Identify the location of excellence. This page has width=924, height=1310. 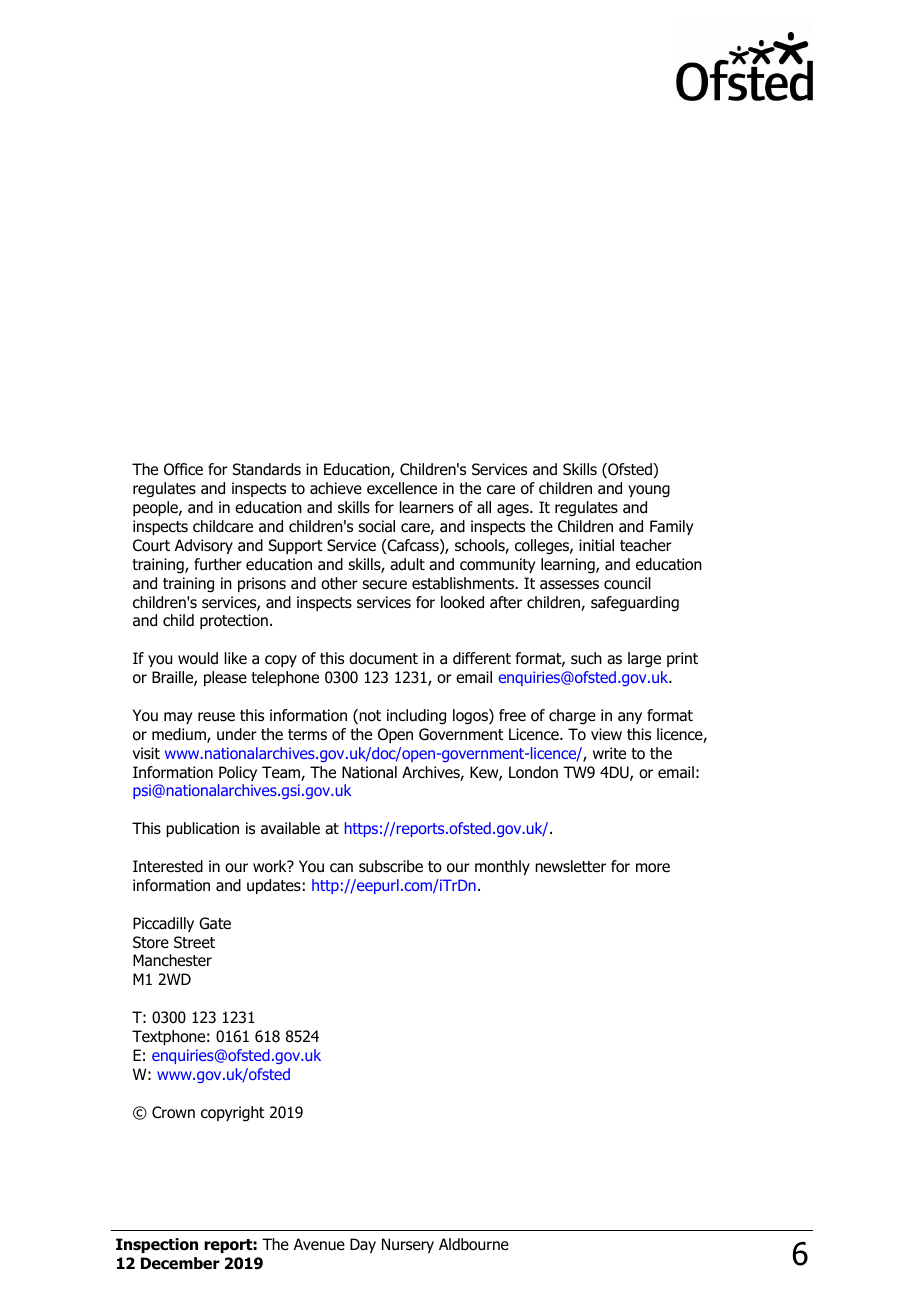
(402, 488).
